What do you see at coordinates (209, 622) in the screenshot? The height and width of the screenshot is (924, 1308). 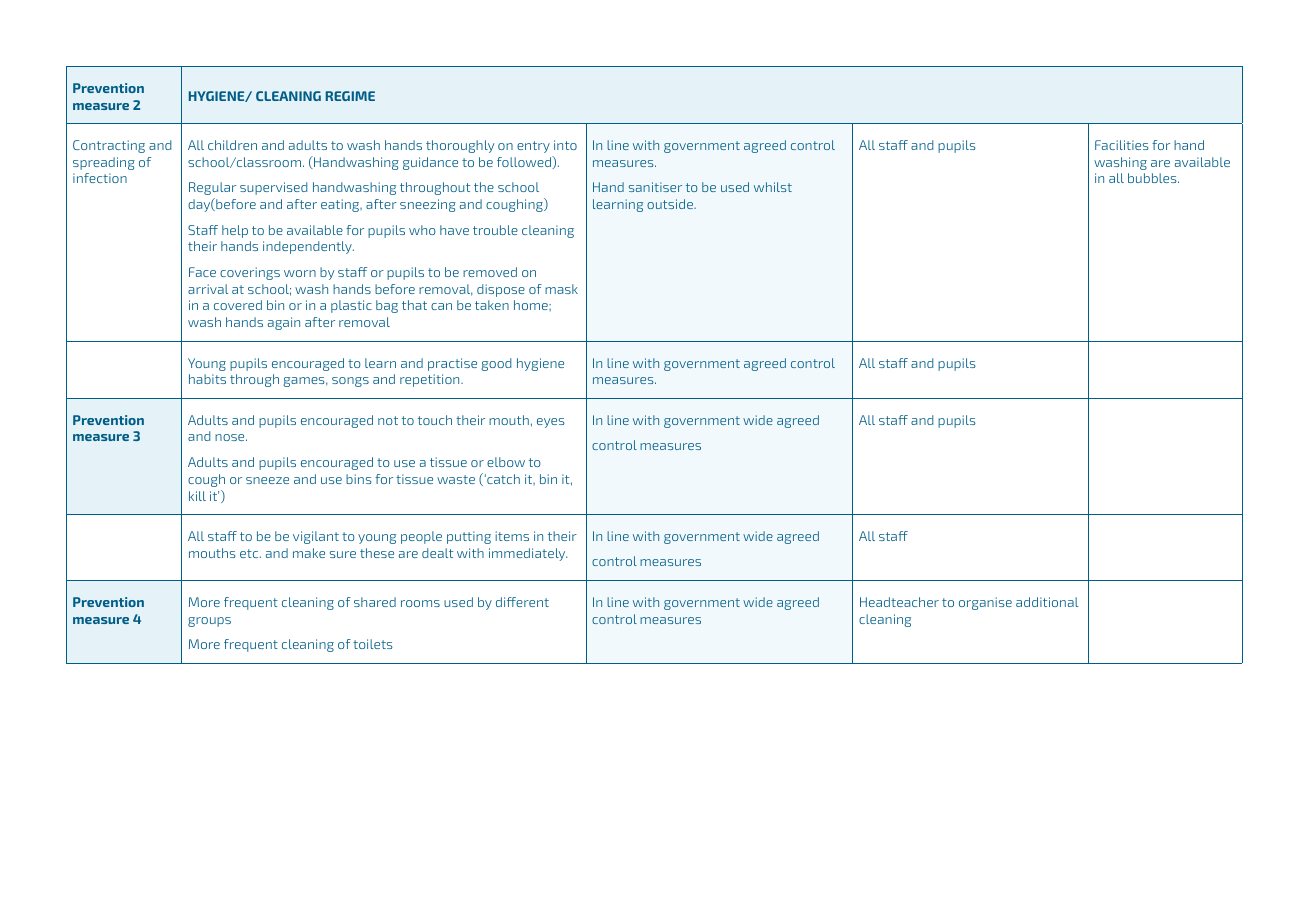 I see `groups` at bounding box center [209, 622].
